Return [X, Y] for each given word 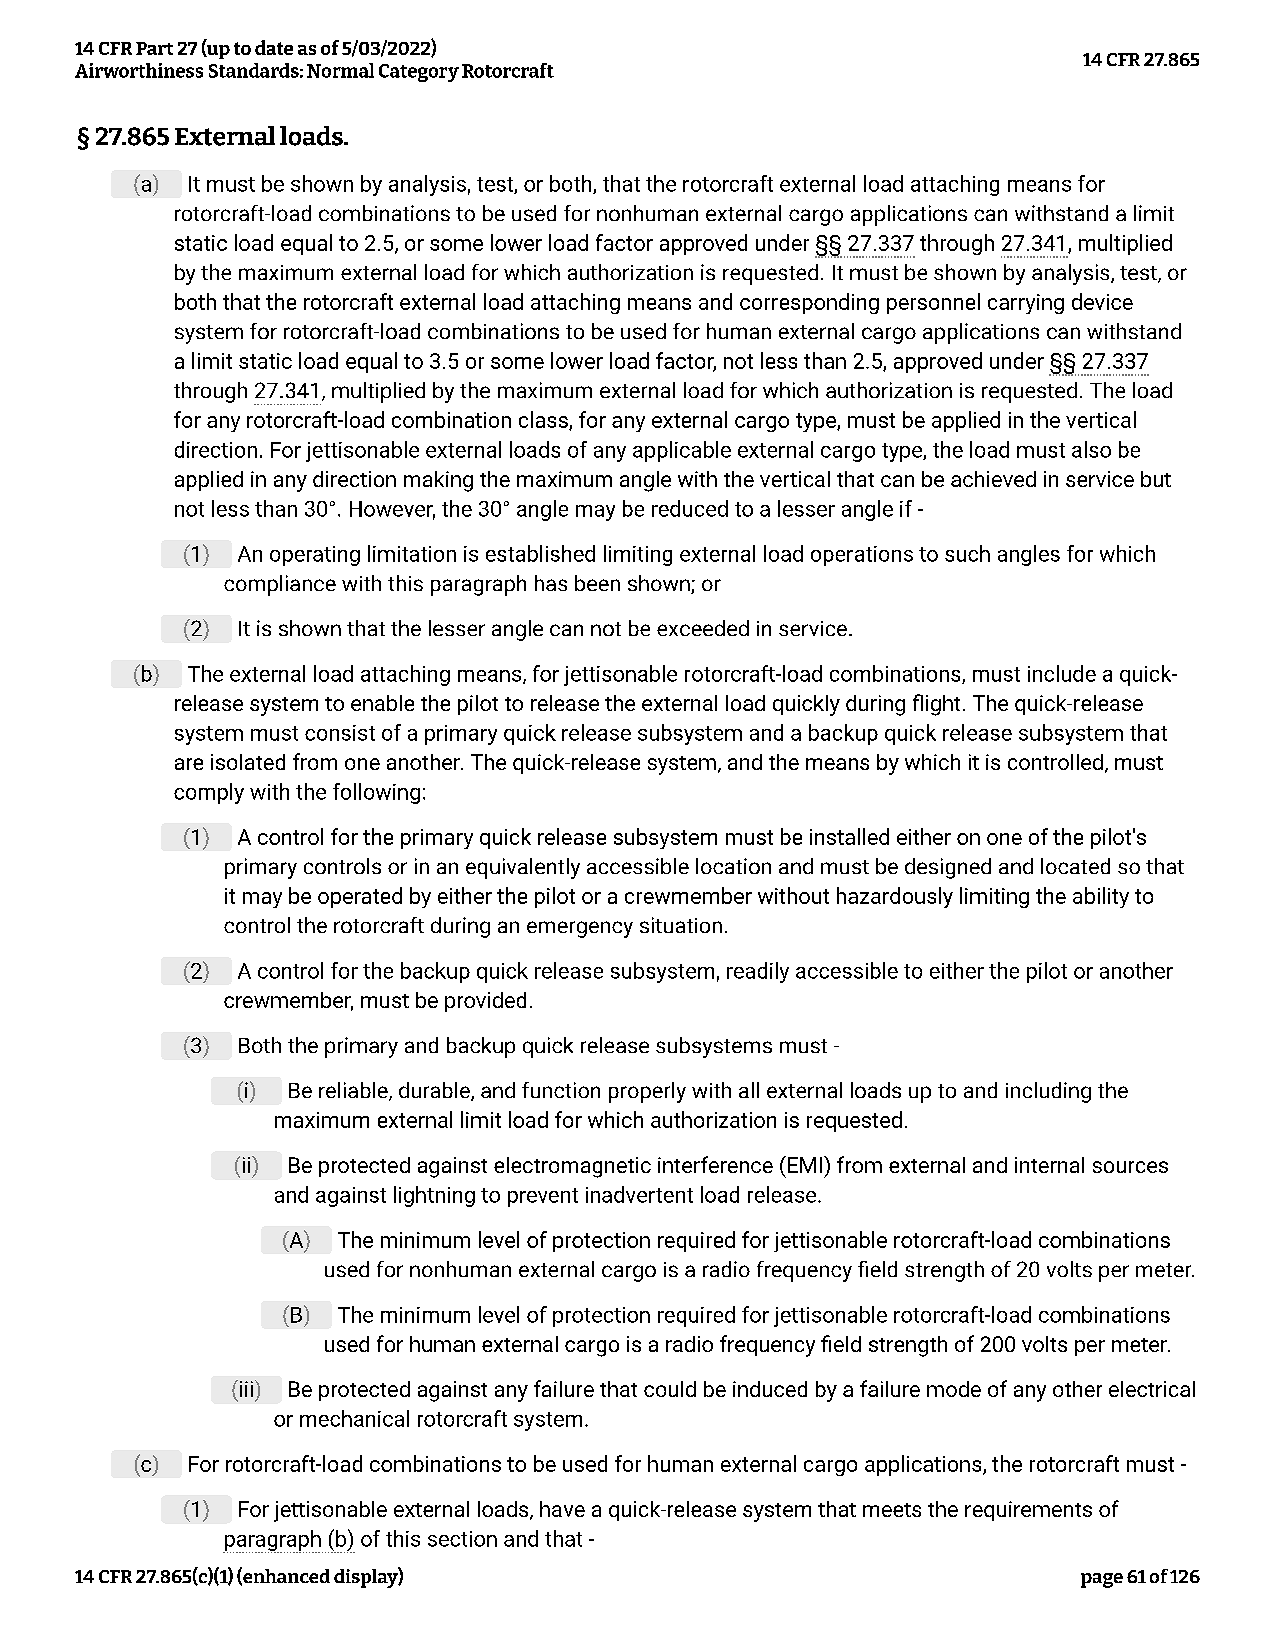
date [274, 47]
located [1075, 866]
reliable [354, 1091]
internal [1049, 1165]
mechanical [354, 1418]
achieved [993, 479]
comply [209, 793]
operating [315, 556]
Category [419, 73]
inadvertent [639, 1194]
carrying [1026, 304]
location [733, 866]
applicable [682, 451]
